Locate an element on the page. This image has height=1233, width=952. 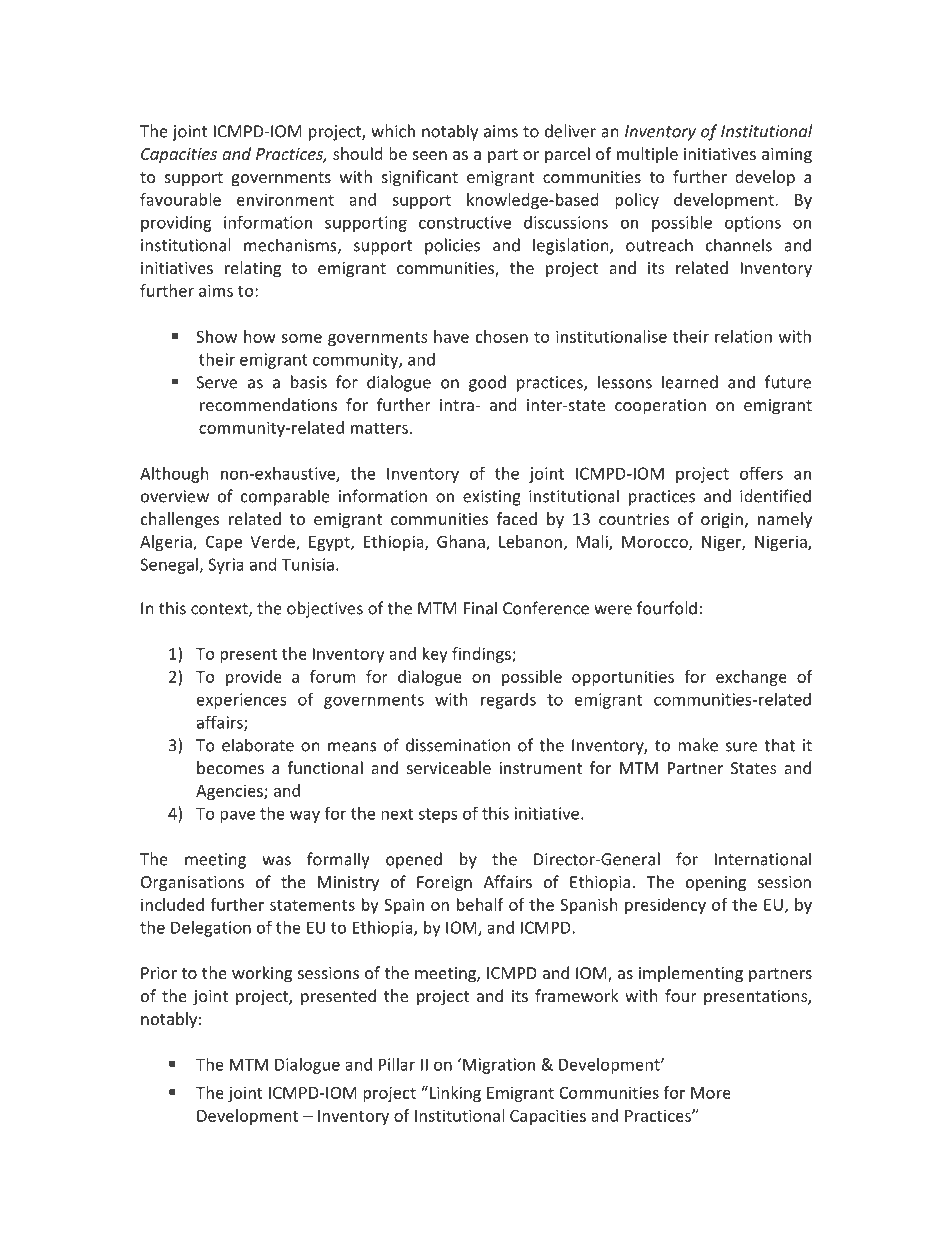
learned is located at coordinates (690, 382).
